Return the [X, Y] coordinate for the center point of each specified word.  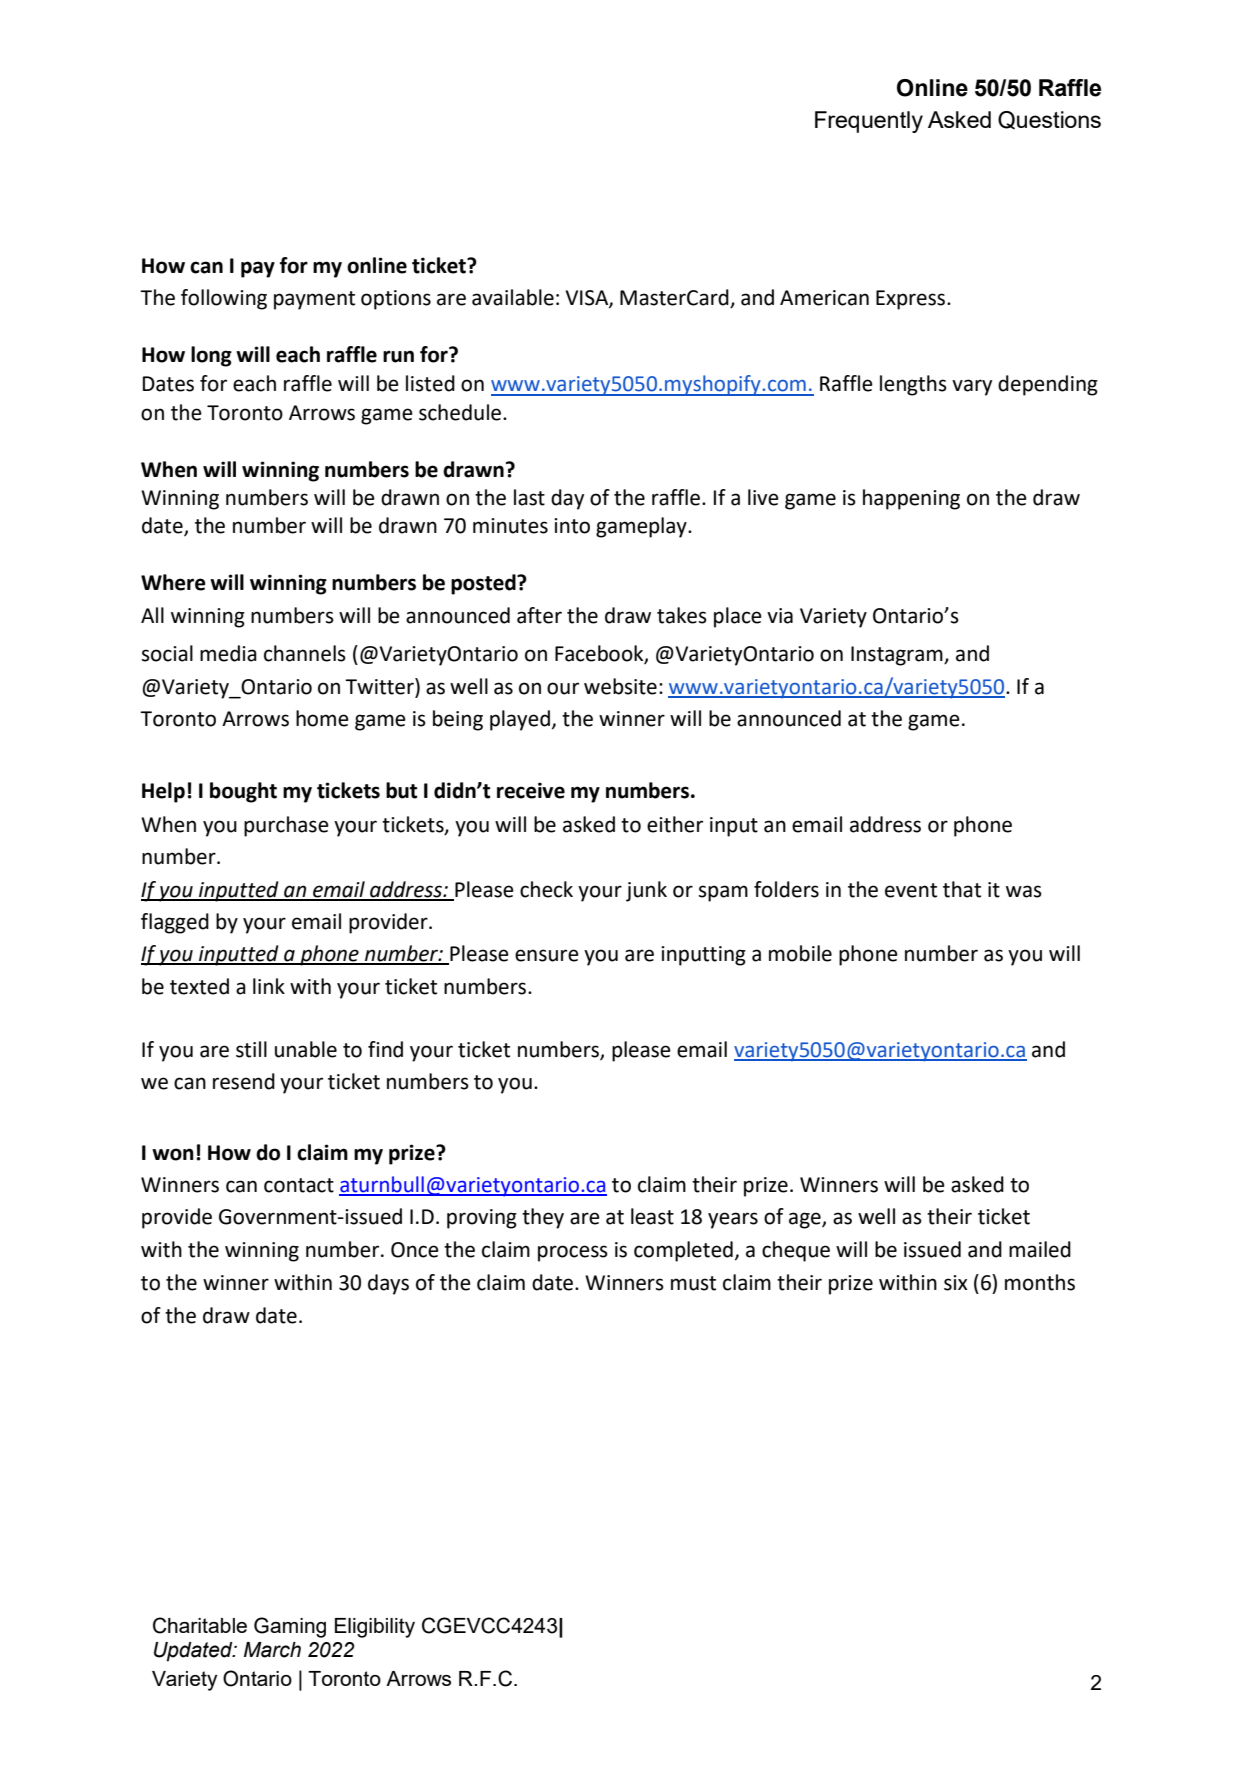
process [573, 1253]
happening [911, 499]
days [388, 1284]
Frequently [869, 122]
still [251, 1049]
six [956, 1283]
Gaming [290, 1627]
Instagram [898, 656]
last [529, 497]
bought [243, 792]
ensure [547, 955]
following [224, 299]
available [513, 297]
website [620, 686]
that [962, 889]
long [211, 356]
